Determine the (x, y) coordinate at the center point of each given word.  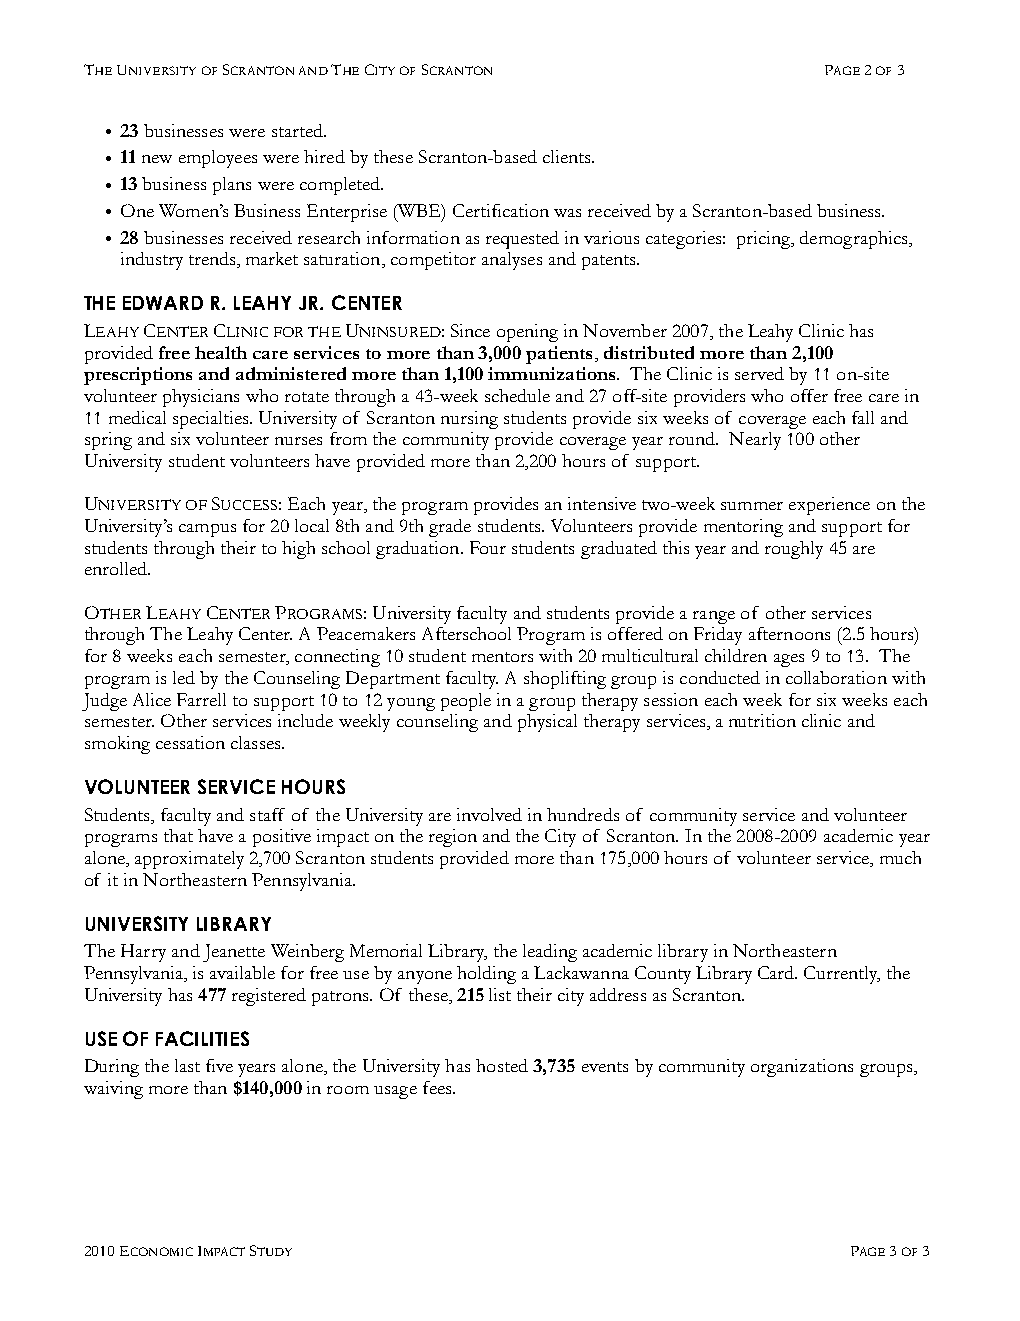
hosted (502, 1065)
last (187, 1065)
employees (218, 159)
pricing (765, 240)
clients (568, 156)
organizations (802, 1068)
